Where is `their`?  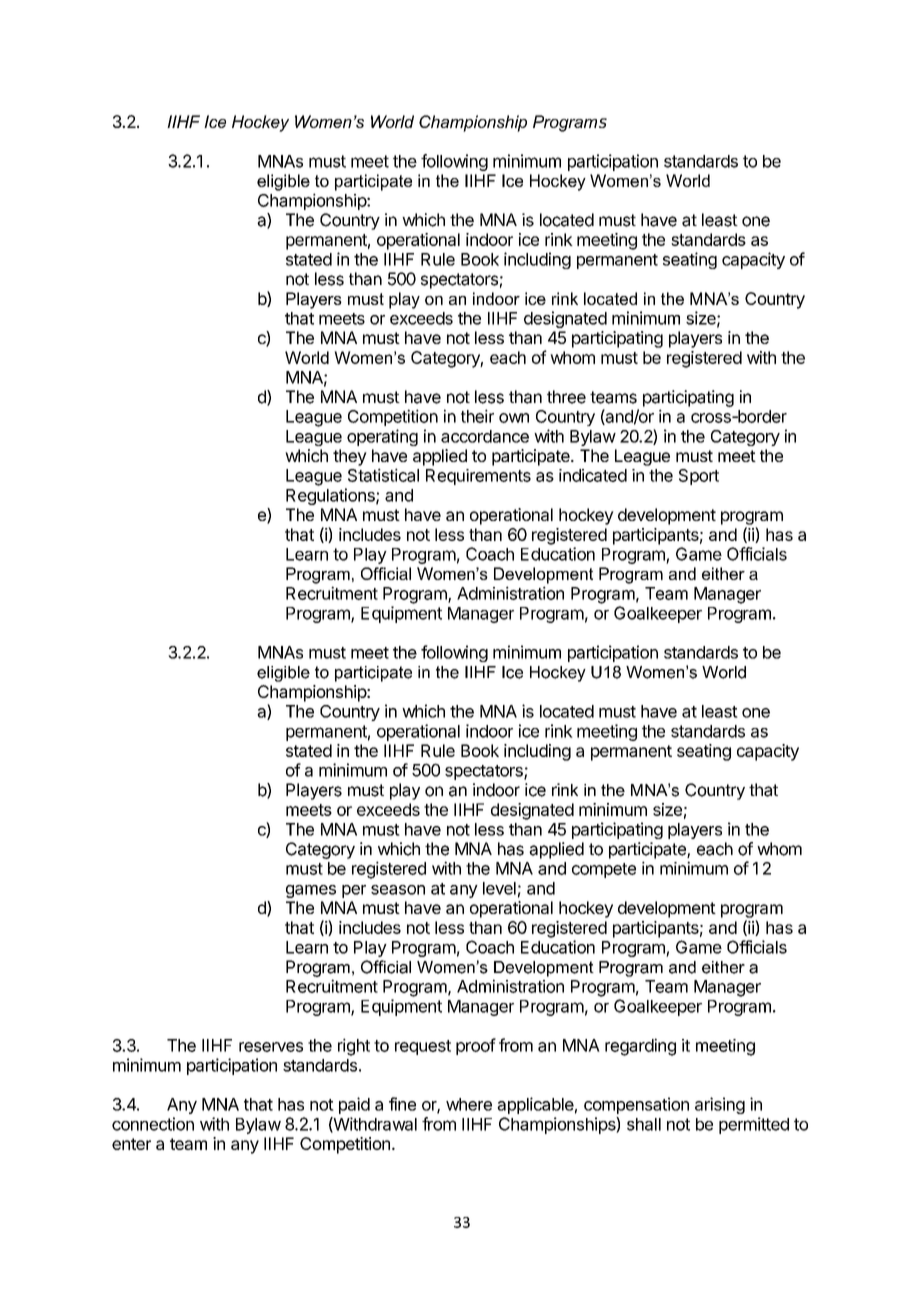 their is located at coordinates (477, 416).
